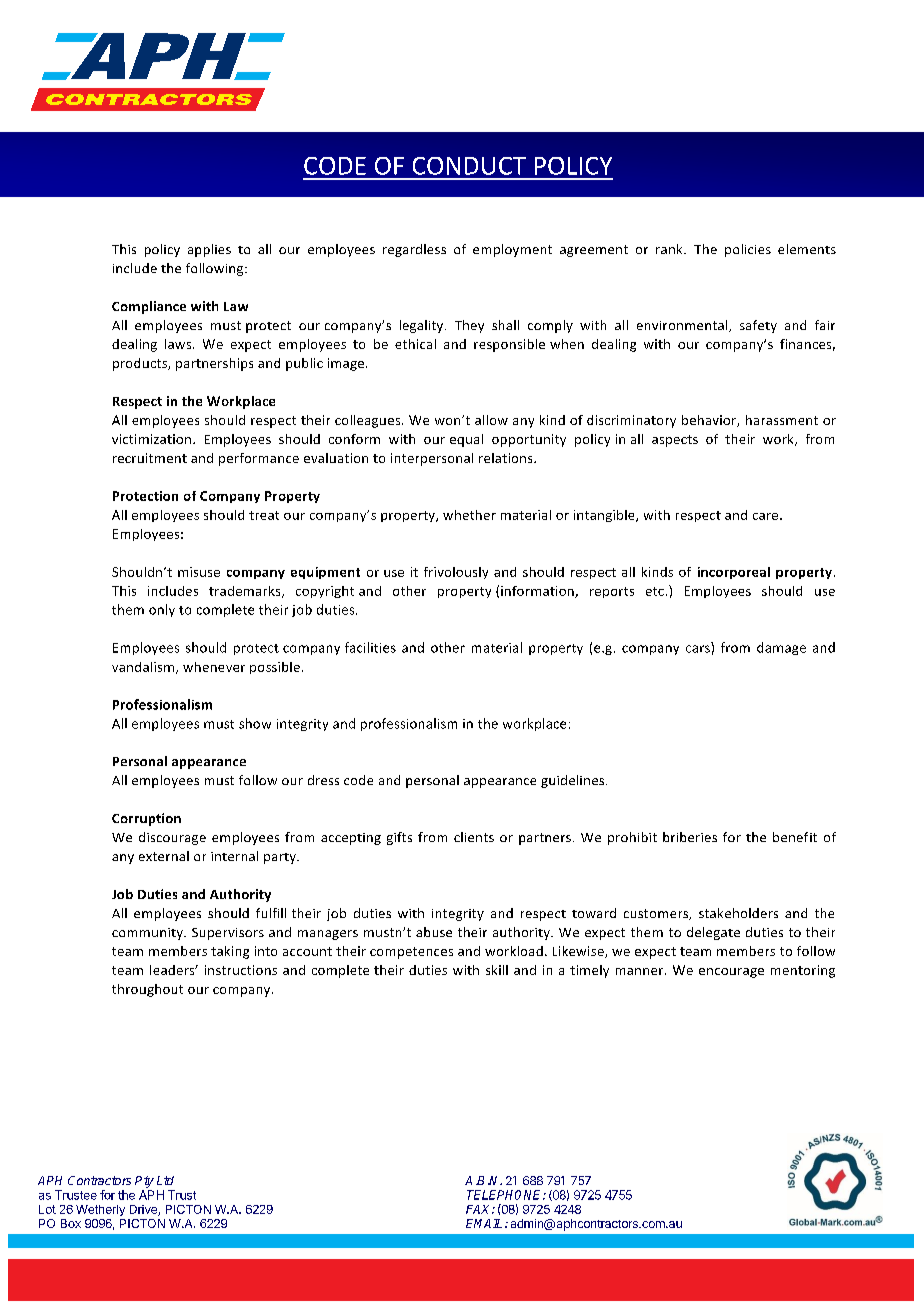 This document has width=924, height=1308. Describe the element at coordinates (144, 1182) in the document. I see `Pty` at that location.
